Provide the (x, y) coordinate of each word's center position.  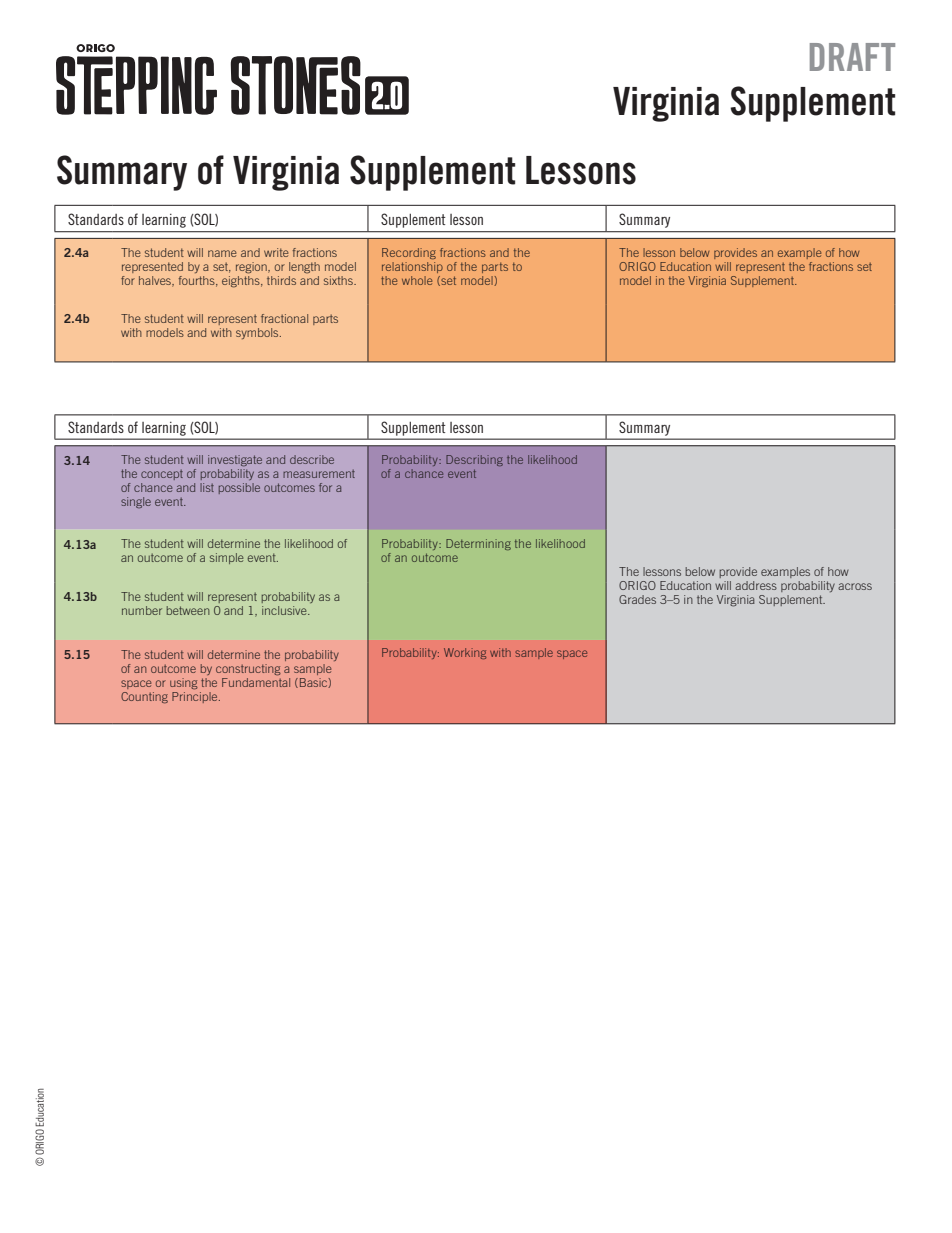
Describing (474, 460)
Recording (409, 253)
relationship (412, 267)
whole (417, 280)
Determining (478, 544)
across (855, 586)
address (756, 585)
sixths (339, 280)
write (276, 252)
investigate (235, 460)
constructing (248, 670)
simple (226, 558)
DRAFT (852, 57)
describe (312, 459)
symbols (258, 333)
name (222, 253)
